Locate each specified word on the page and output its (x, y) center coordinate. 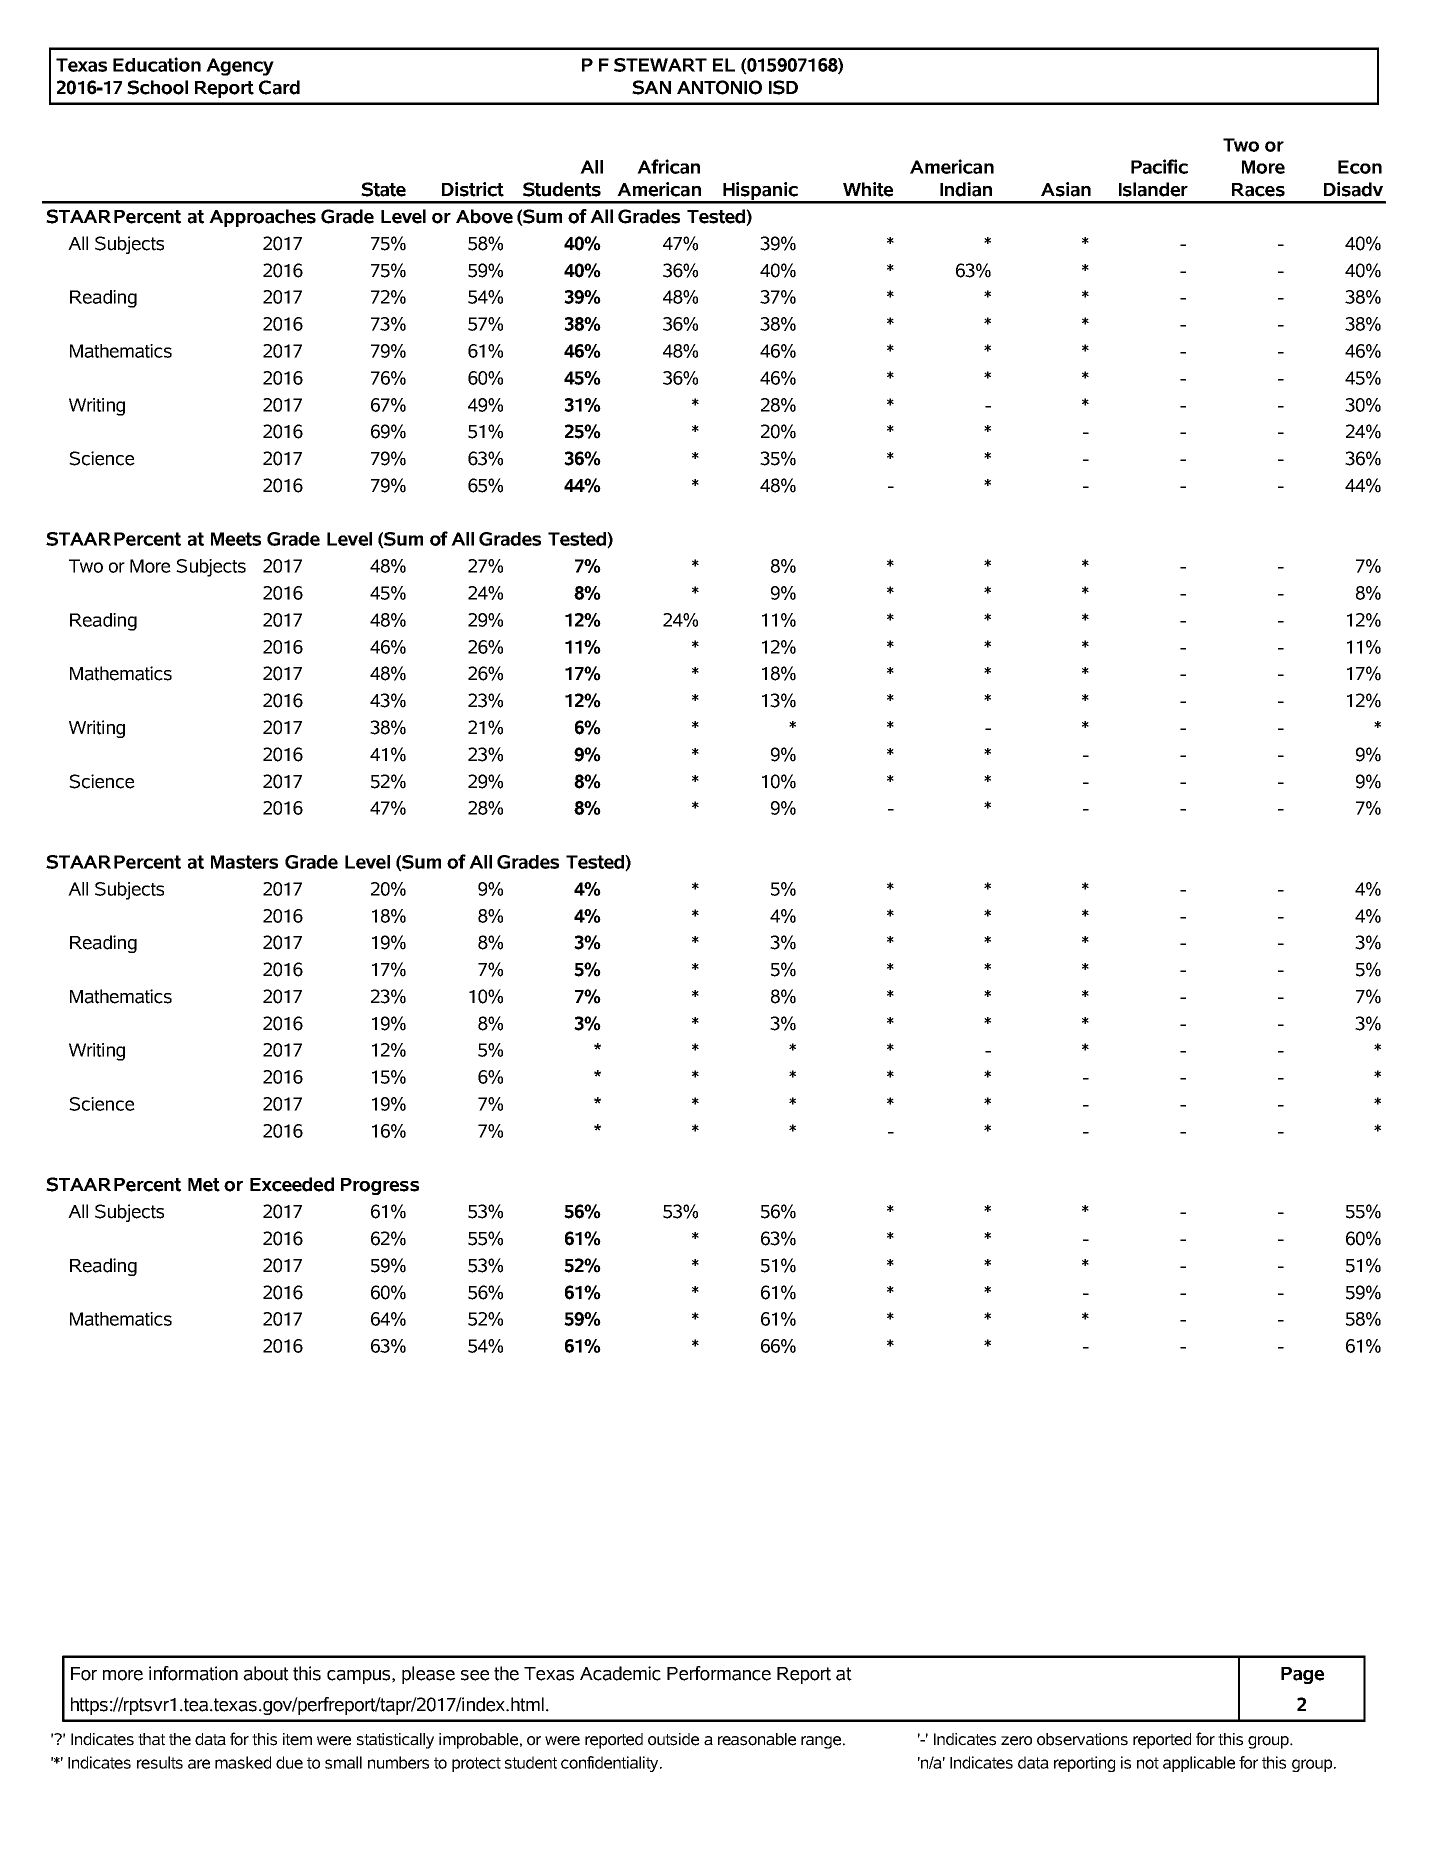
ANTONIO (719, 87)
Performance (719, 1673)
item (297, 1739)
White (868, 189)
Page (1302, 1675)
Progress (380, 1186)
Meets (236, 539)
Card (279, 87)
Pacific (1159, 166)
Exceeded (292, 1184)
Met (204, 1185)
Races (1258, 190)
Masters (244, 862)
